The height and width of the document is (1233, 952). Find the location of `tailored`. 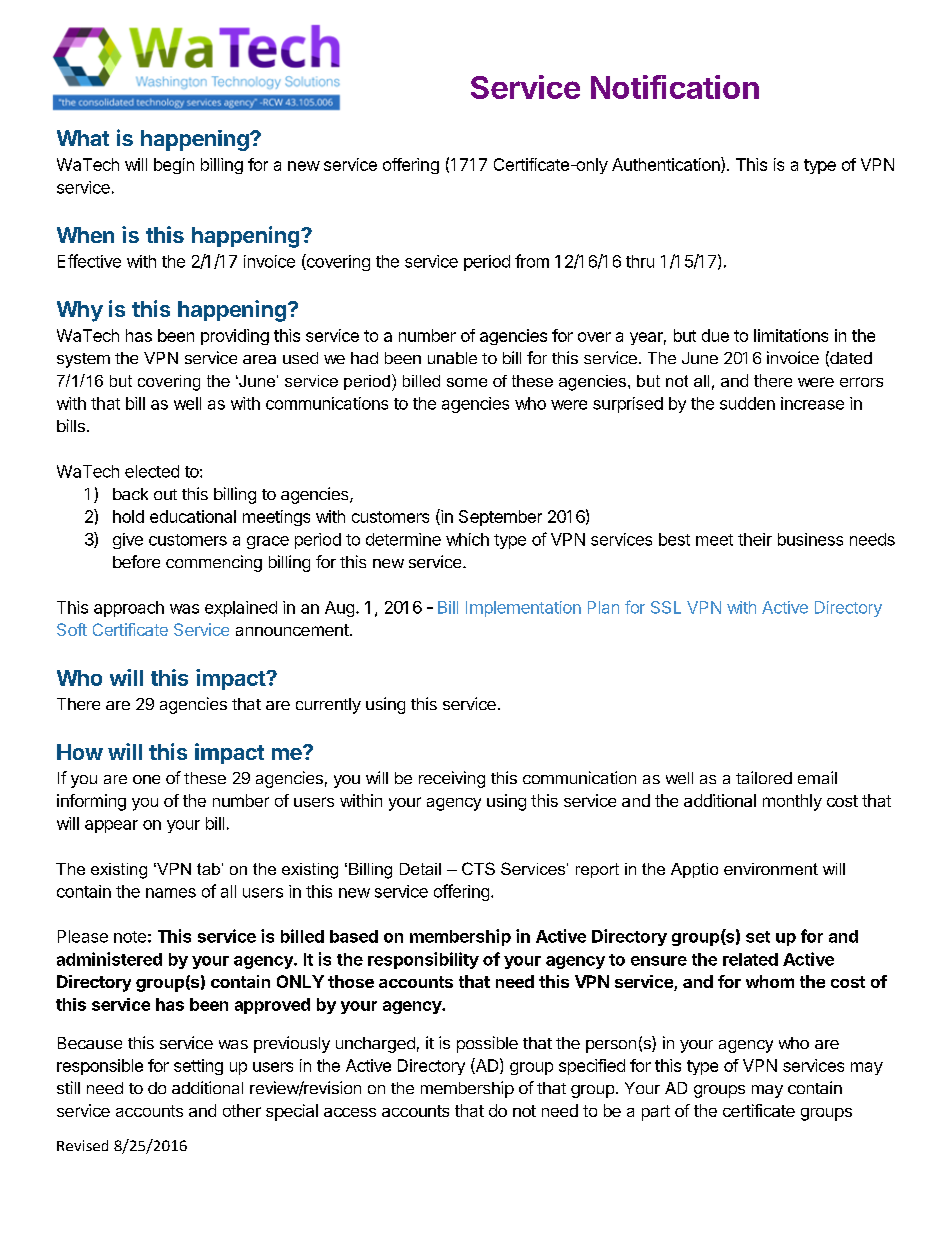

tailored is located at coordinates (764, 777).
